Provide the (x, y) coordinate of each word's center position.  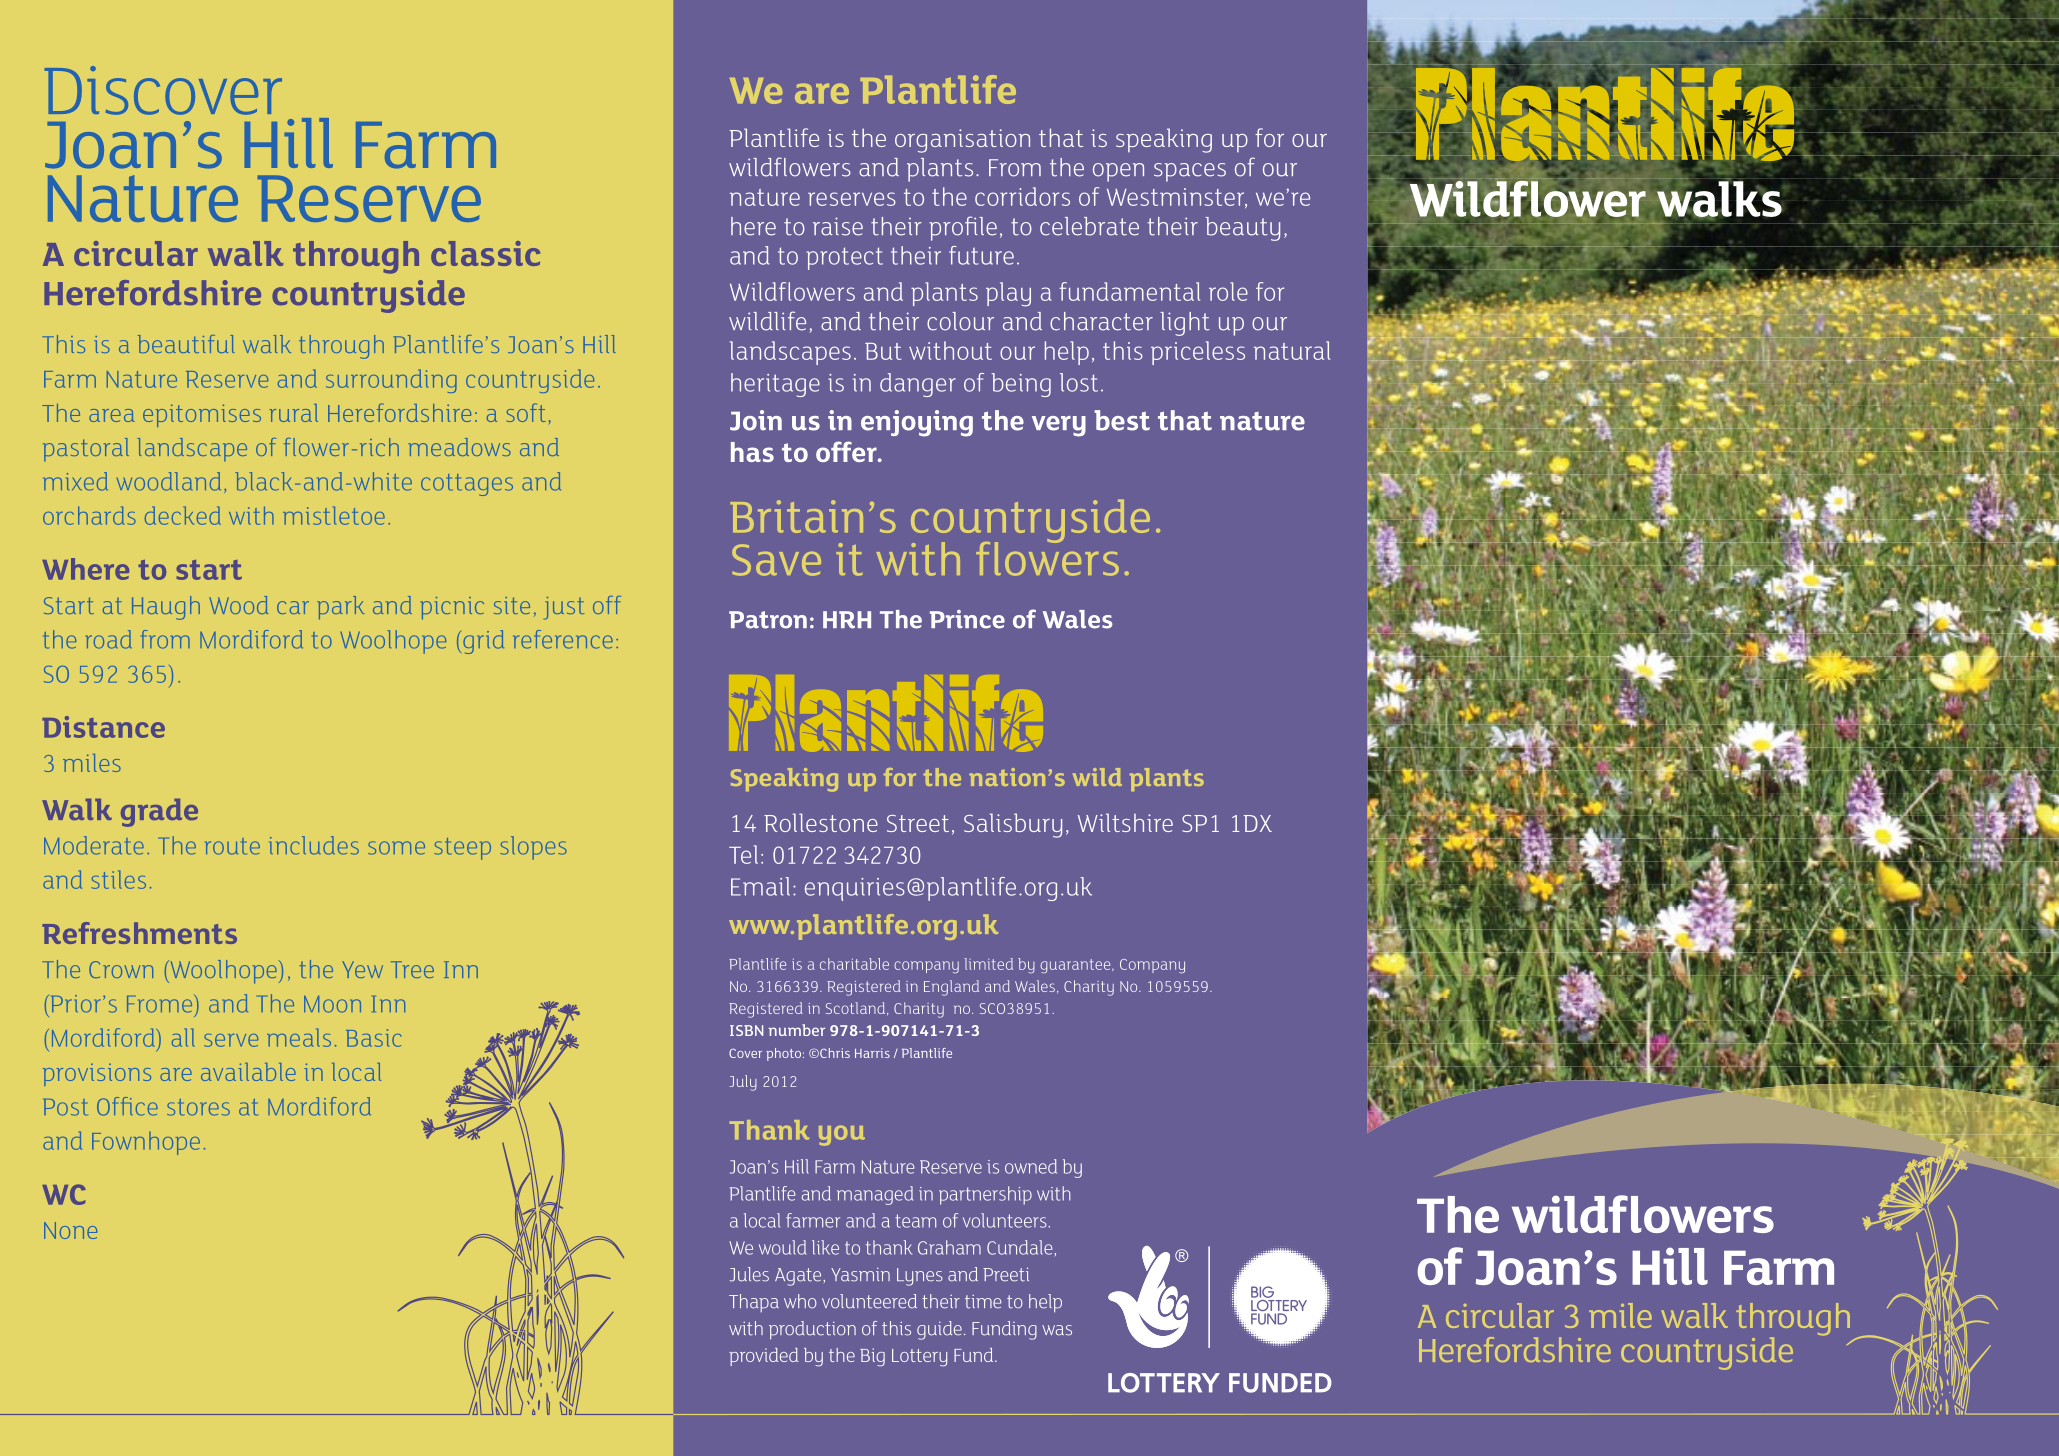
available (248, 1072)
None (70, 1230)
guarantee (1076, 966)
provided (763, 1357)
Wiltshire (1125, 822)
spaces (1190, 172)
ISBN (746, 1030)
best (1122, 420)
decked (183, 515)
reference (563, 639)
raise (838, 226)
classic (485, 253)
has (752, 452)
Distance (103, 727)
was (1057, 1330)
